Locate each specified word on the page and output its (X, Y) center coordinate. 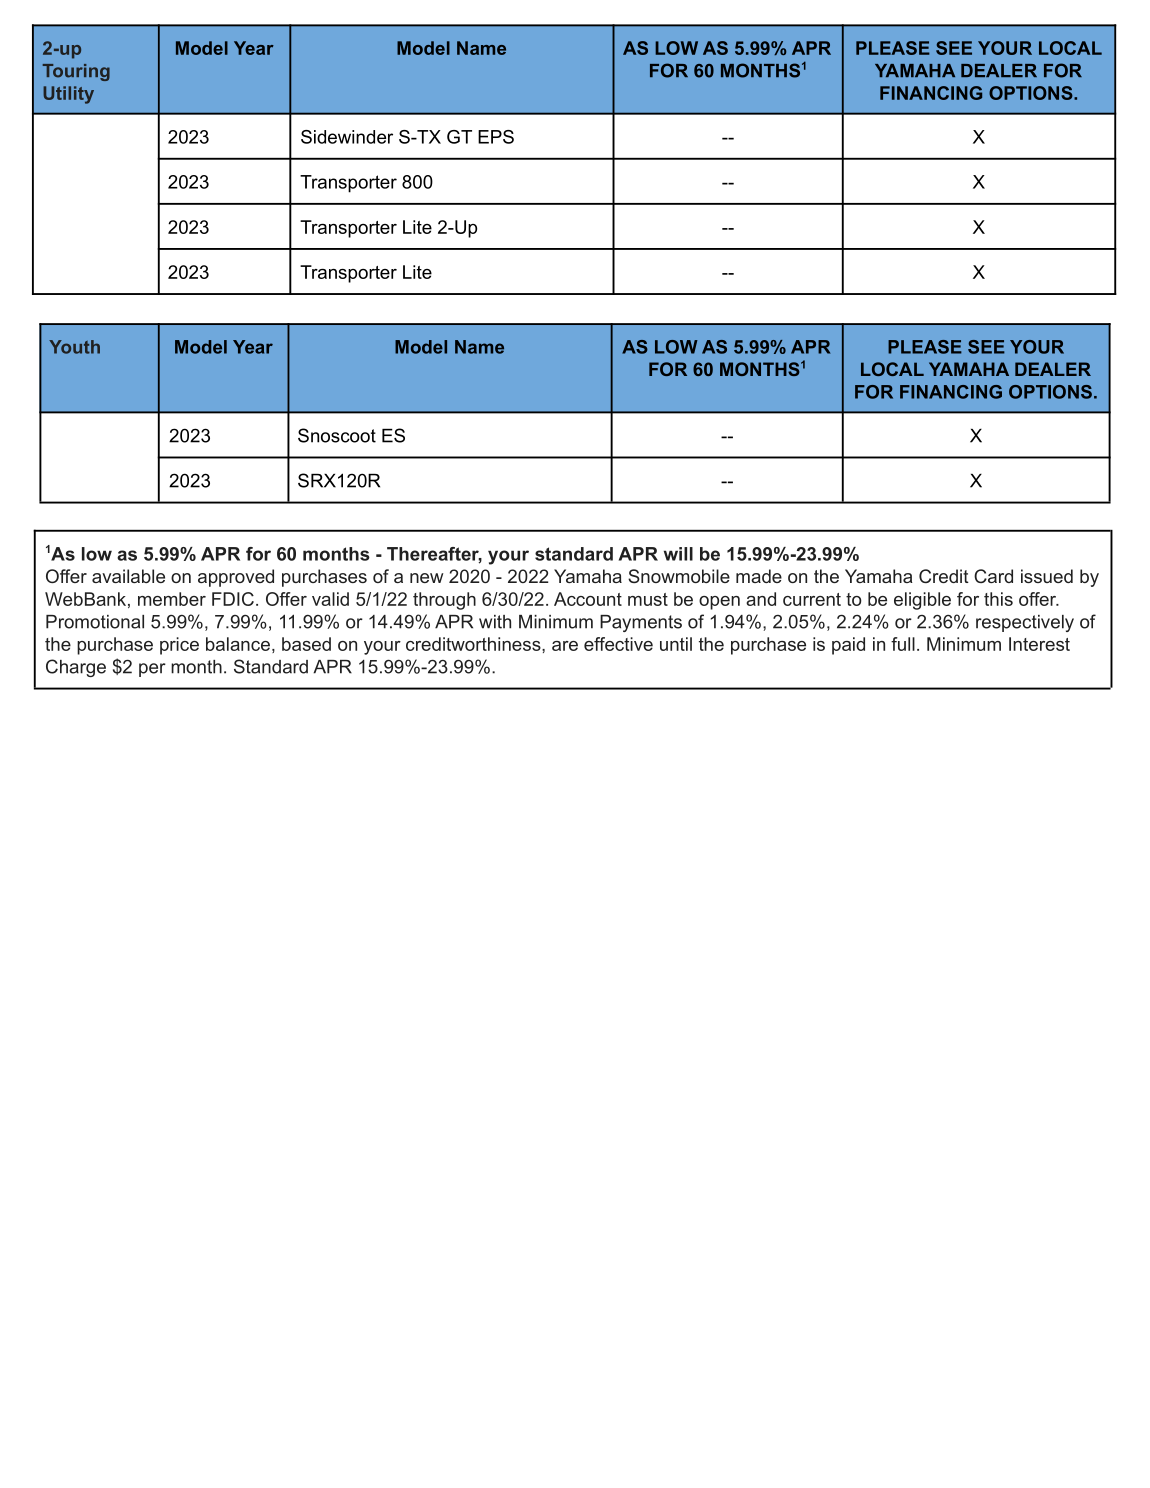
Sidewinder (347, 137)
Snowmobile (679, 576)
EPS (496, 137)
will (678, 554)
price (179, 646)
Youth (74, 347)
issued (1047, 576)
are (565, 646)
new (427, 578)
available (128, 576)
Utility (68, 95)
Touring (76, 72)
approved (236, 578)
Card (993, 576)
